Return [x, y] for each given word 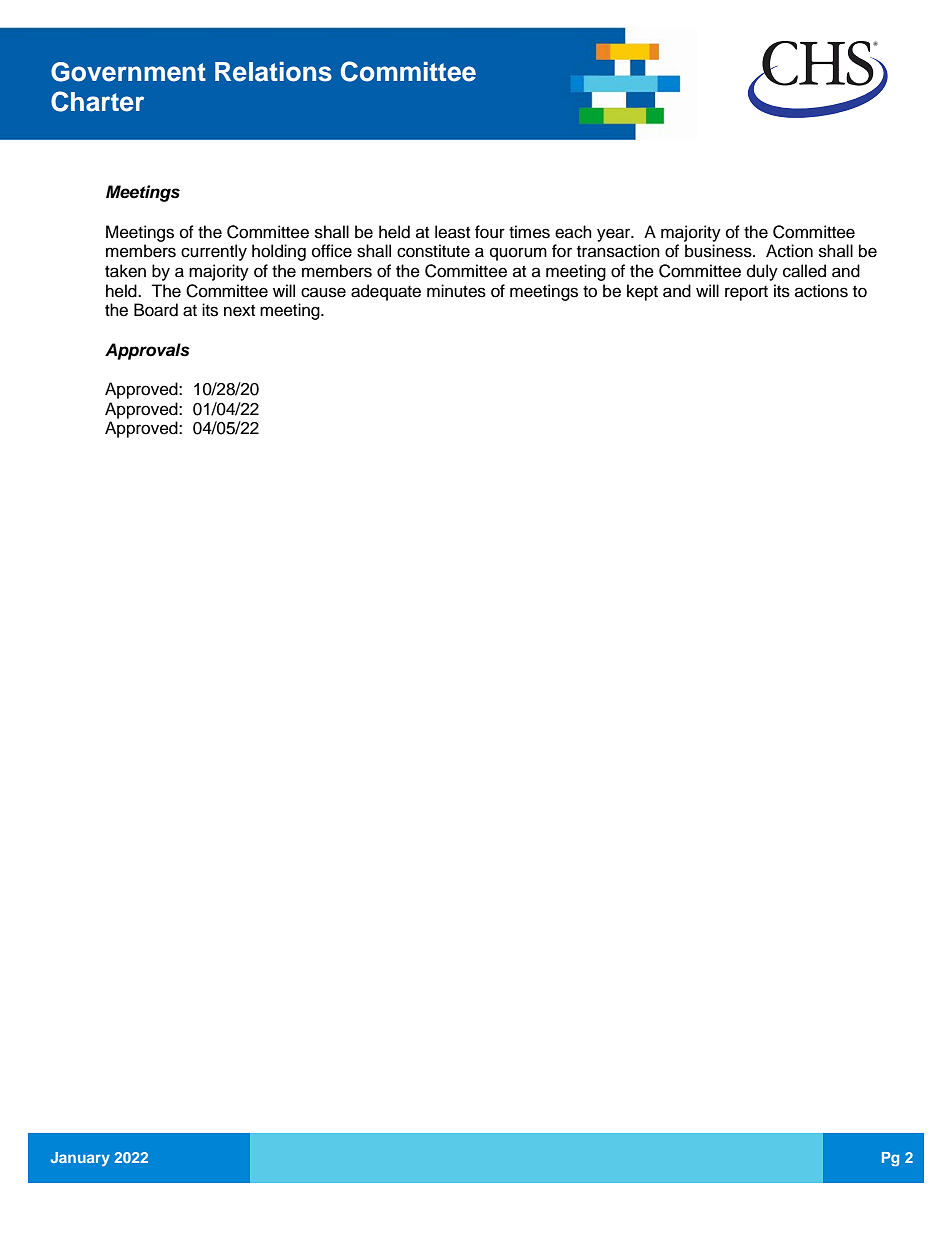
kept [642, 292]
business [719, 251]
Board [156, 310]
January [80, 1159]
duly [762, 272]
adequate [386, 292]
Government [128, 72]
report [746, 293]
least [452, 232]
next [239, 311]
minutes [456, 291]
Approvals [147, 351]
